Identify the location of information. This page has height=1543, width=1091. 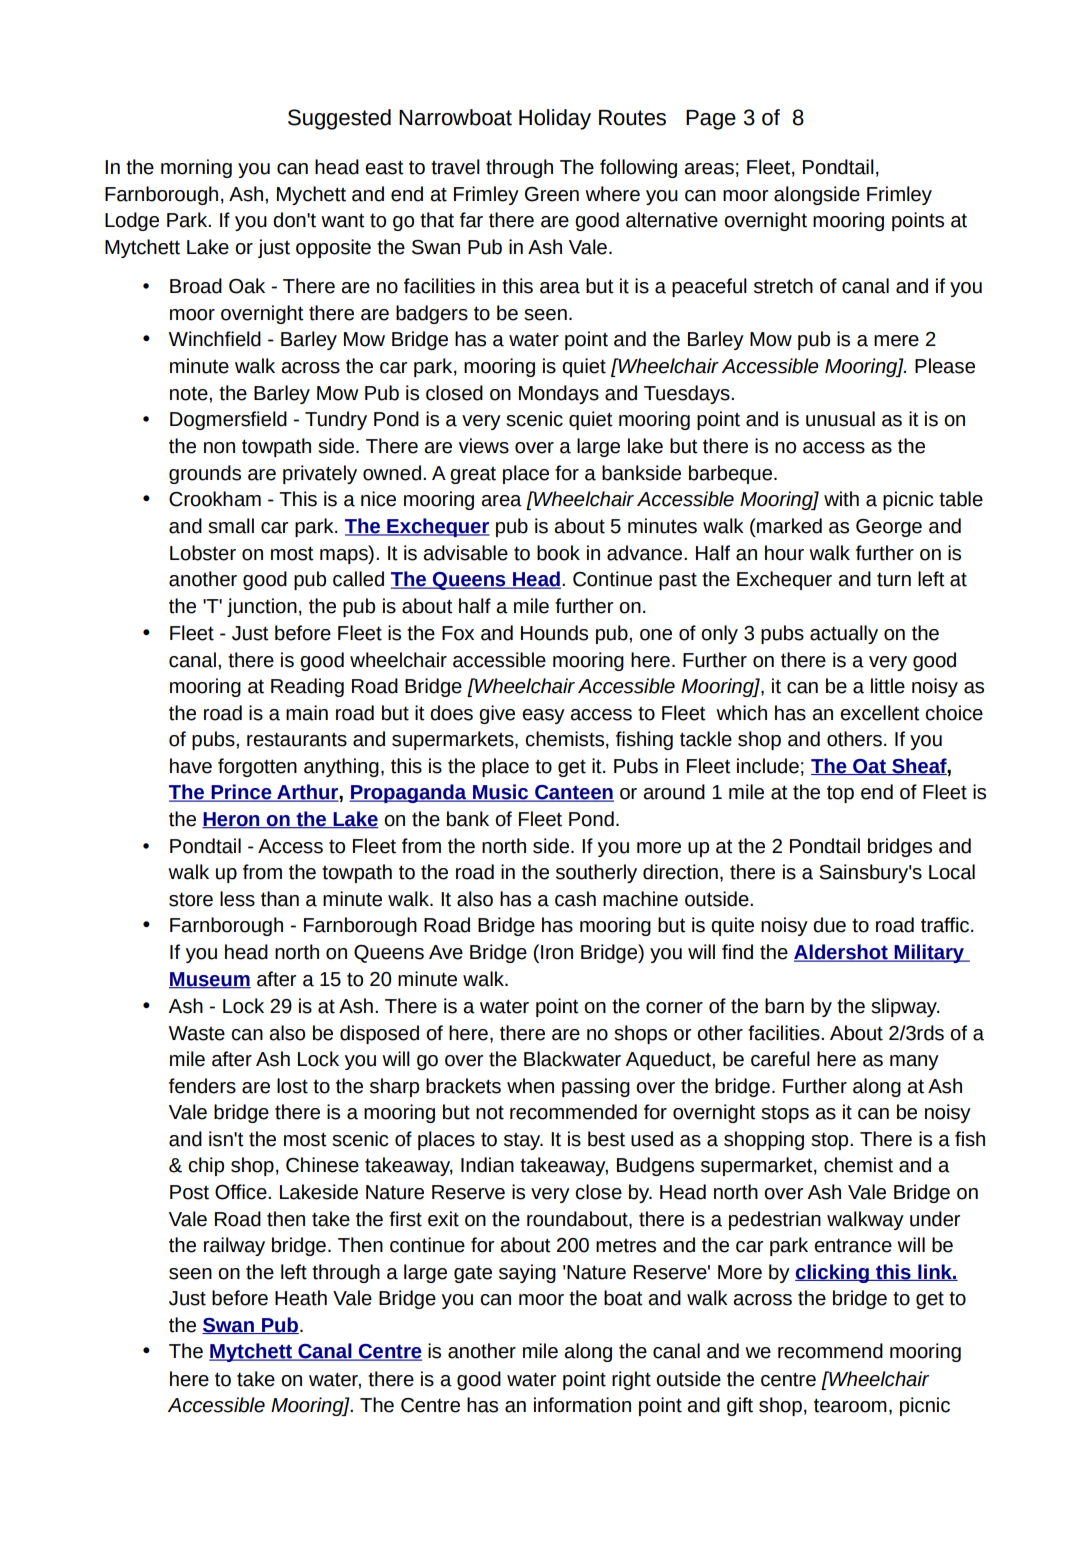
(582, 1405).
